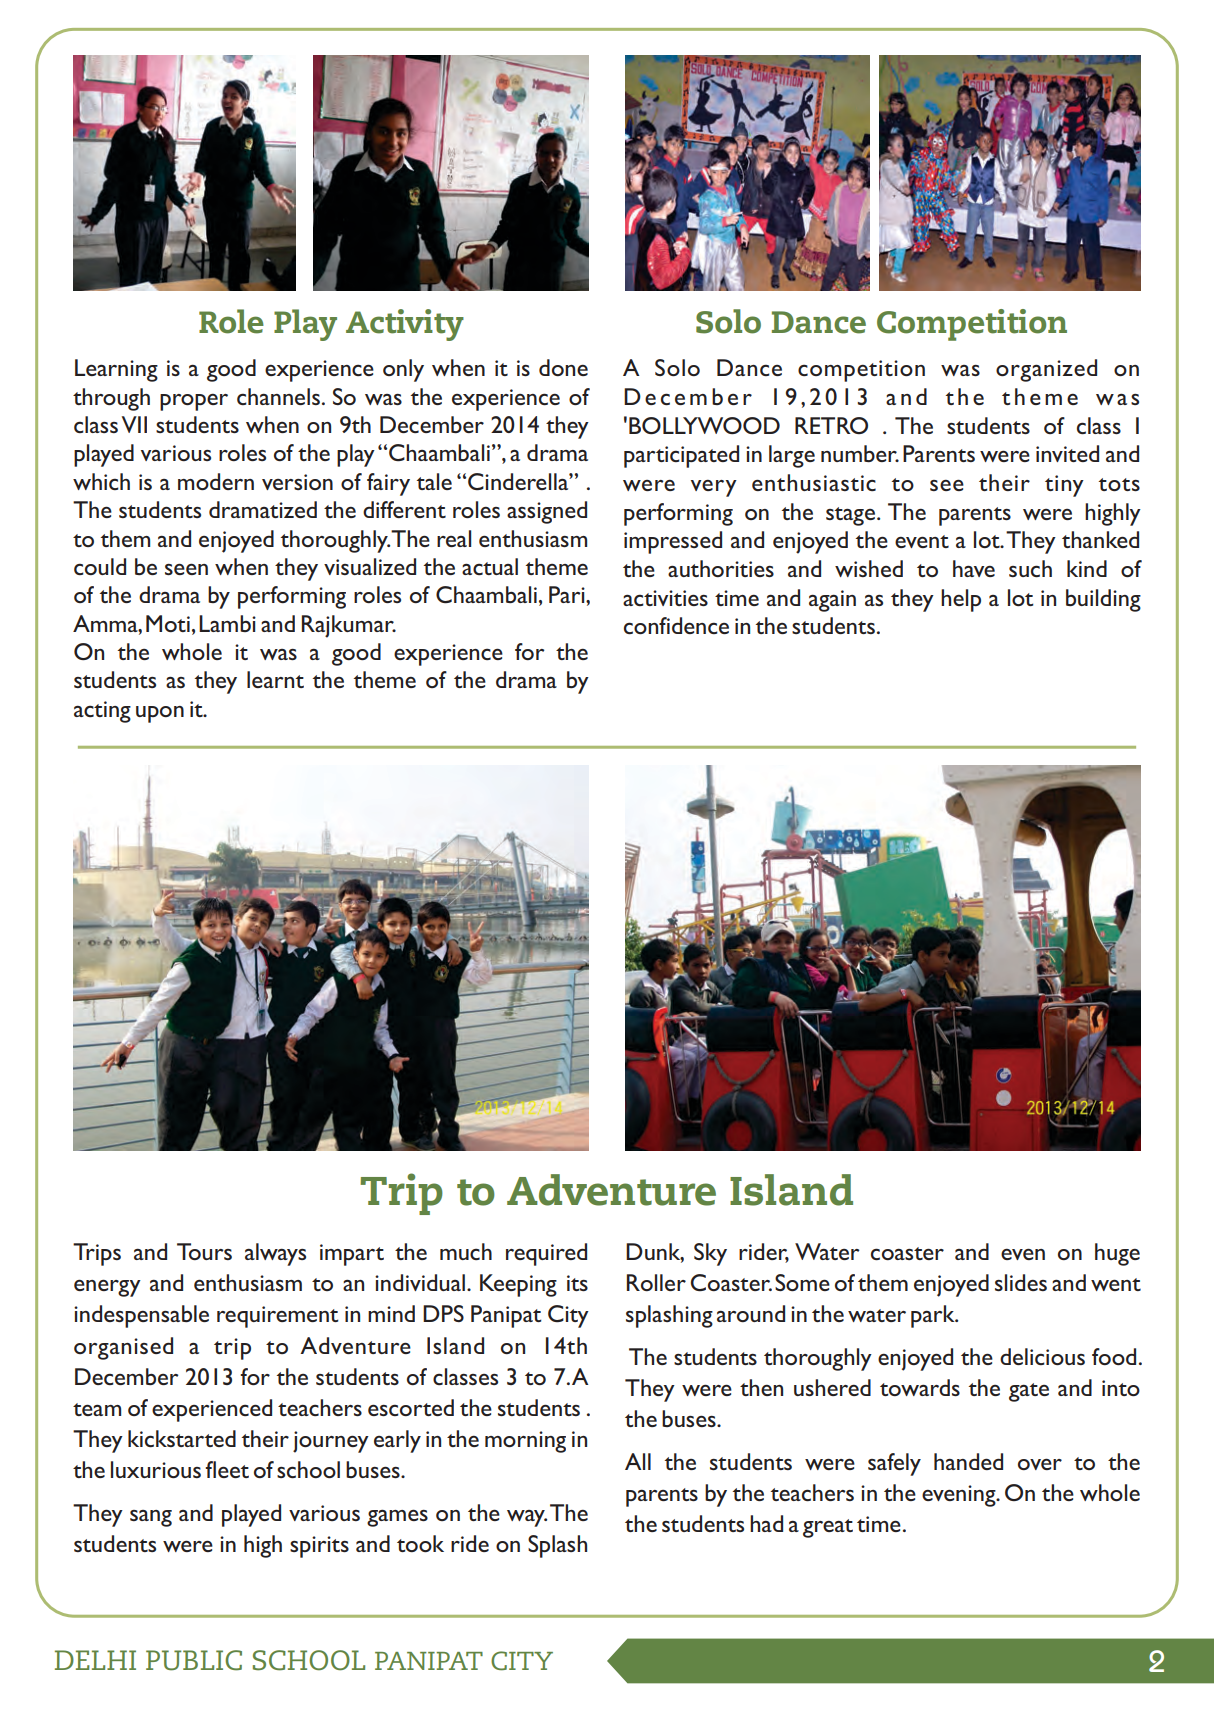 The width and height of the document is (1214, 1716). What do you see at coordinates (194, 1660) in the document?
I see `PUBLIC` at bounding box center [194, 1660].
